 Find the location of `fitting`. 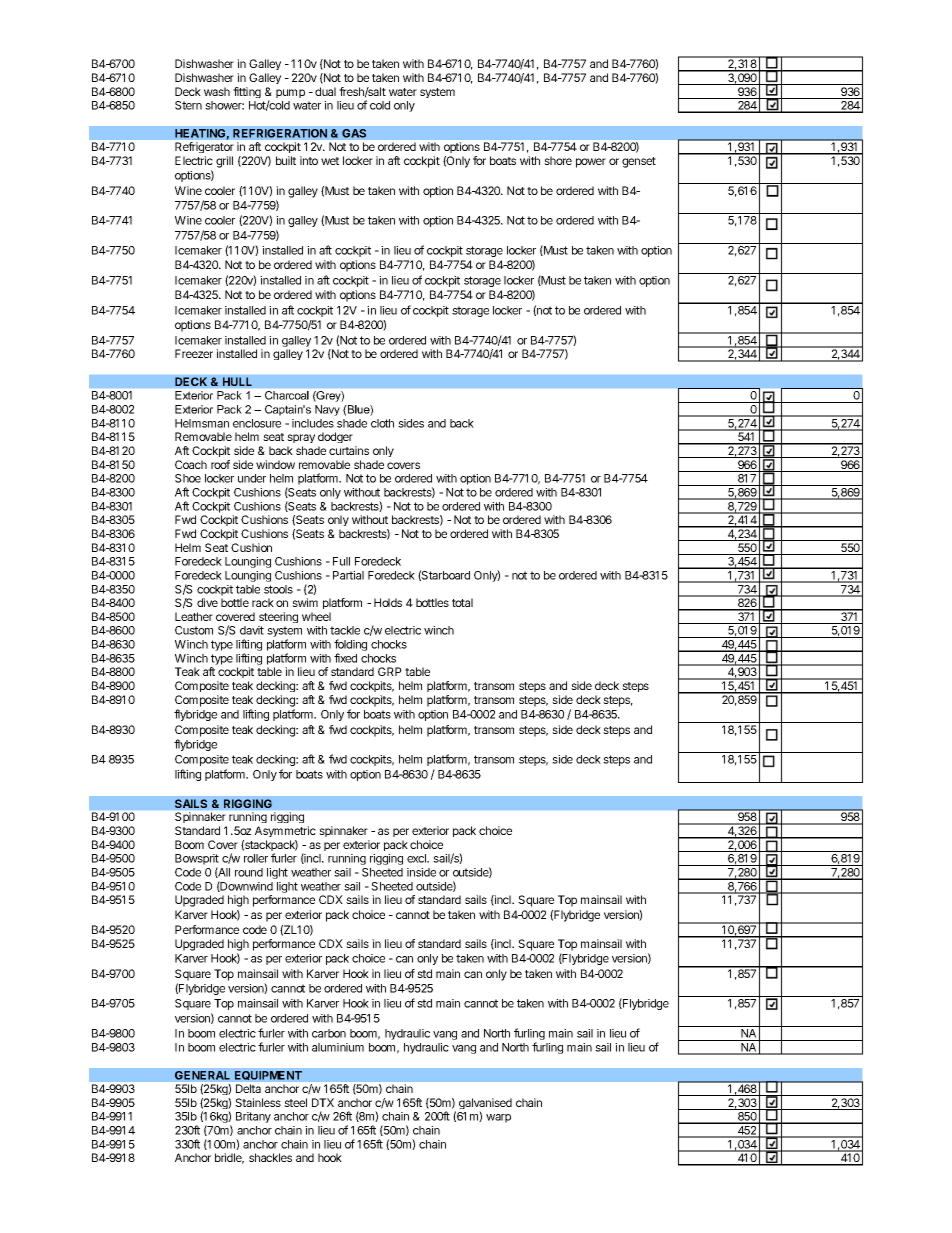

fitting is located at coordinates (247, 92).
